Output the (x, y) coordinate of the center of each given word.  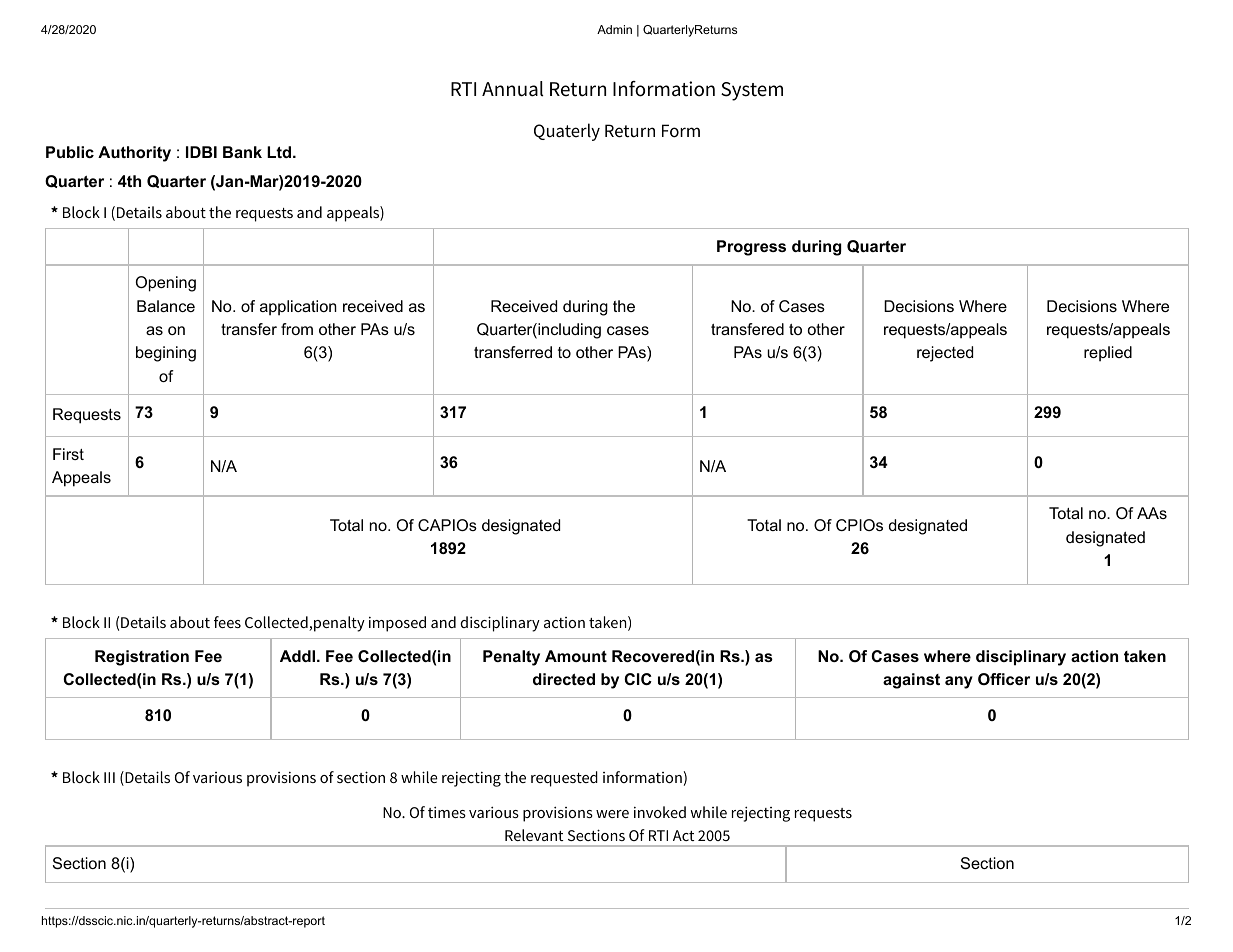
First (68, 454)
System (752, 91)
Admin (614, 29)
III (109, 777)
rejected (945, 354)
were (612, 814)
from (297, 329)
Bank (242, 152)
